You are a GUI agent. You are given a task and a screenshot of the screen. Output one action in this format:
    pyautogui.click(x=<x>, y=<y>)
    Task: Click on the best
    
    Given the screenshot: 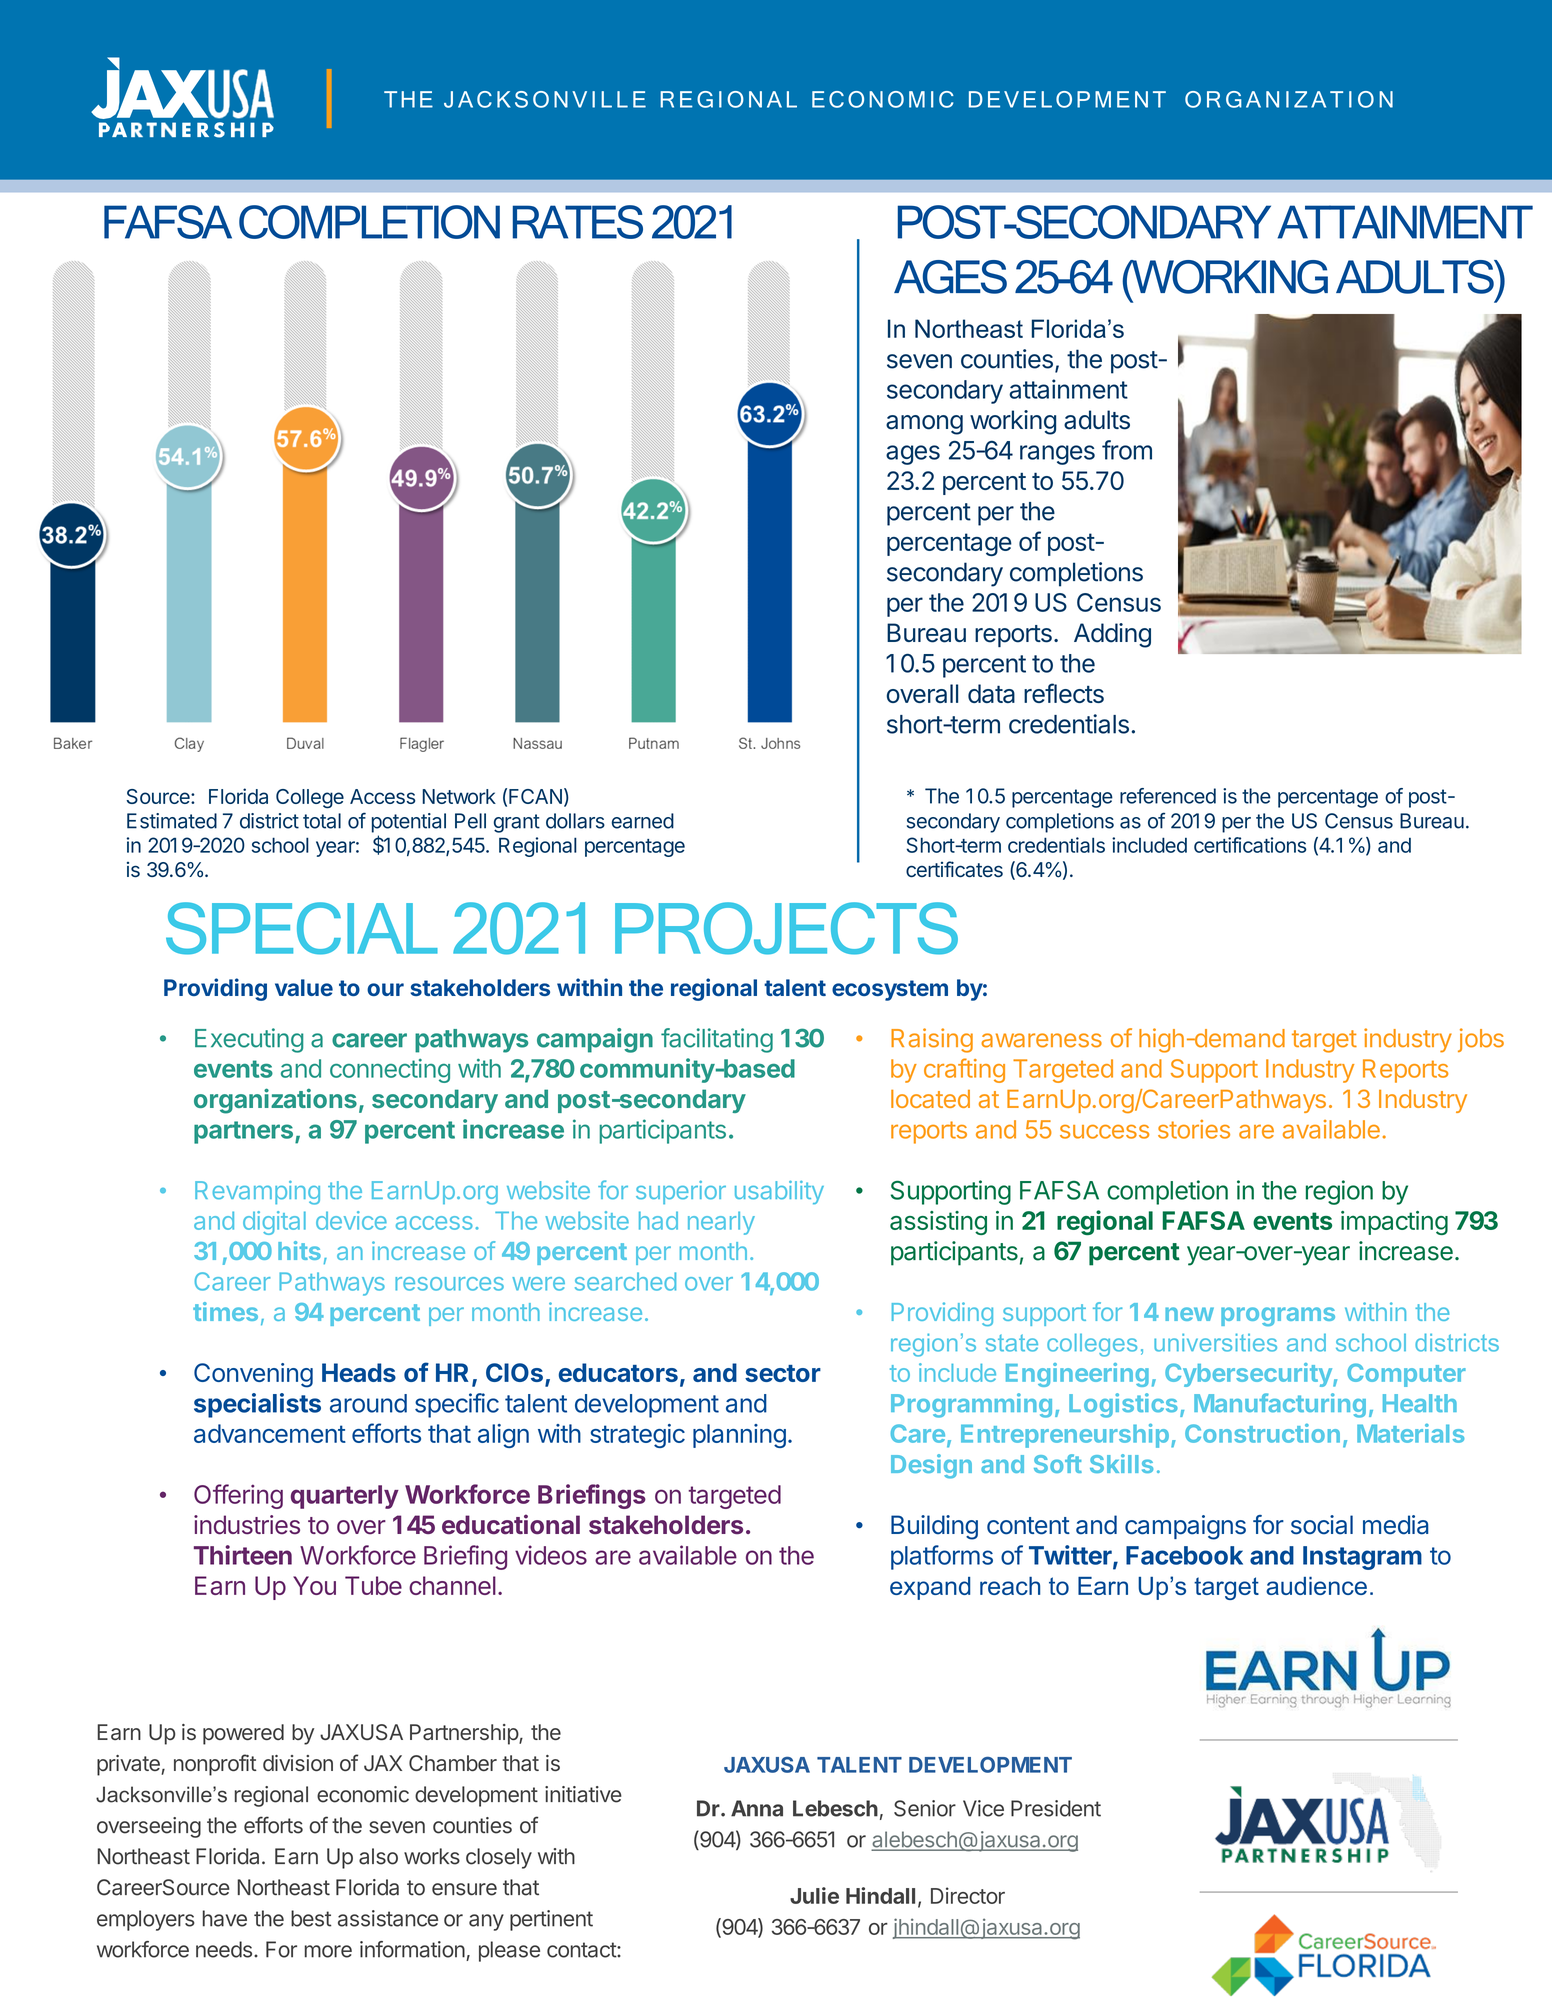 What is the action you would take?
    pyautogui.click(x=311, y=1918)
